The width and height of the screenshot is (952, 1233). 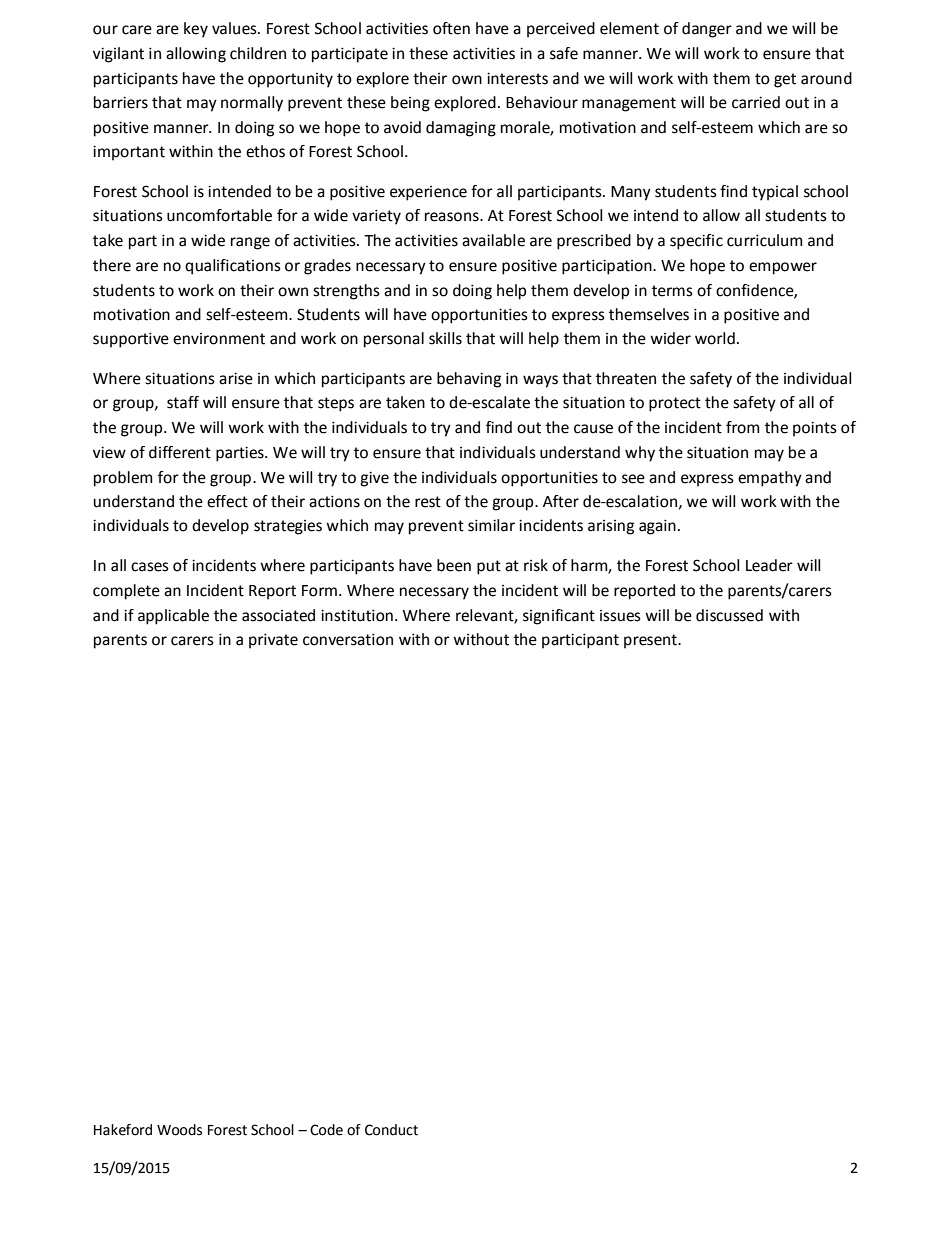 What do you see at coordinates (183, 402) in the screenshot?
I see `staff` at bounding box center [183, 402].
